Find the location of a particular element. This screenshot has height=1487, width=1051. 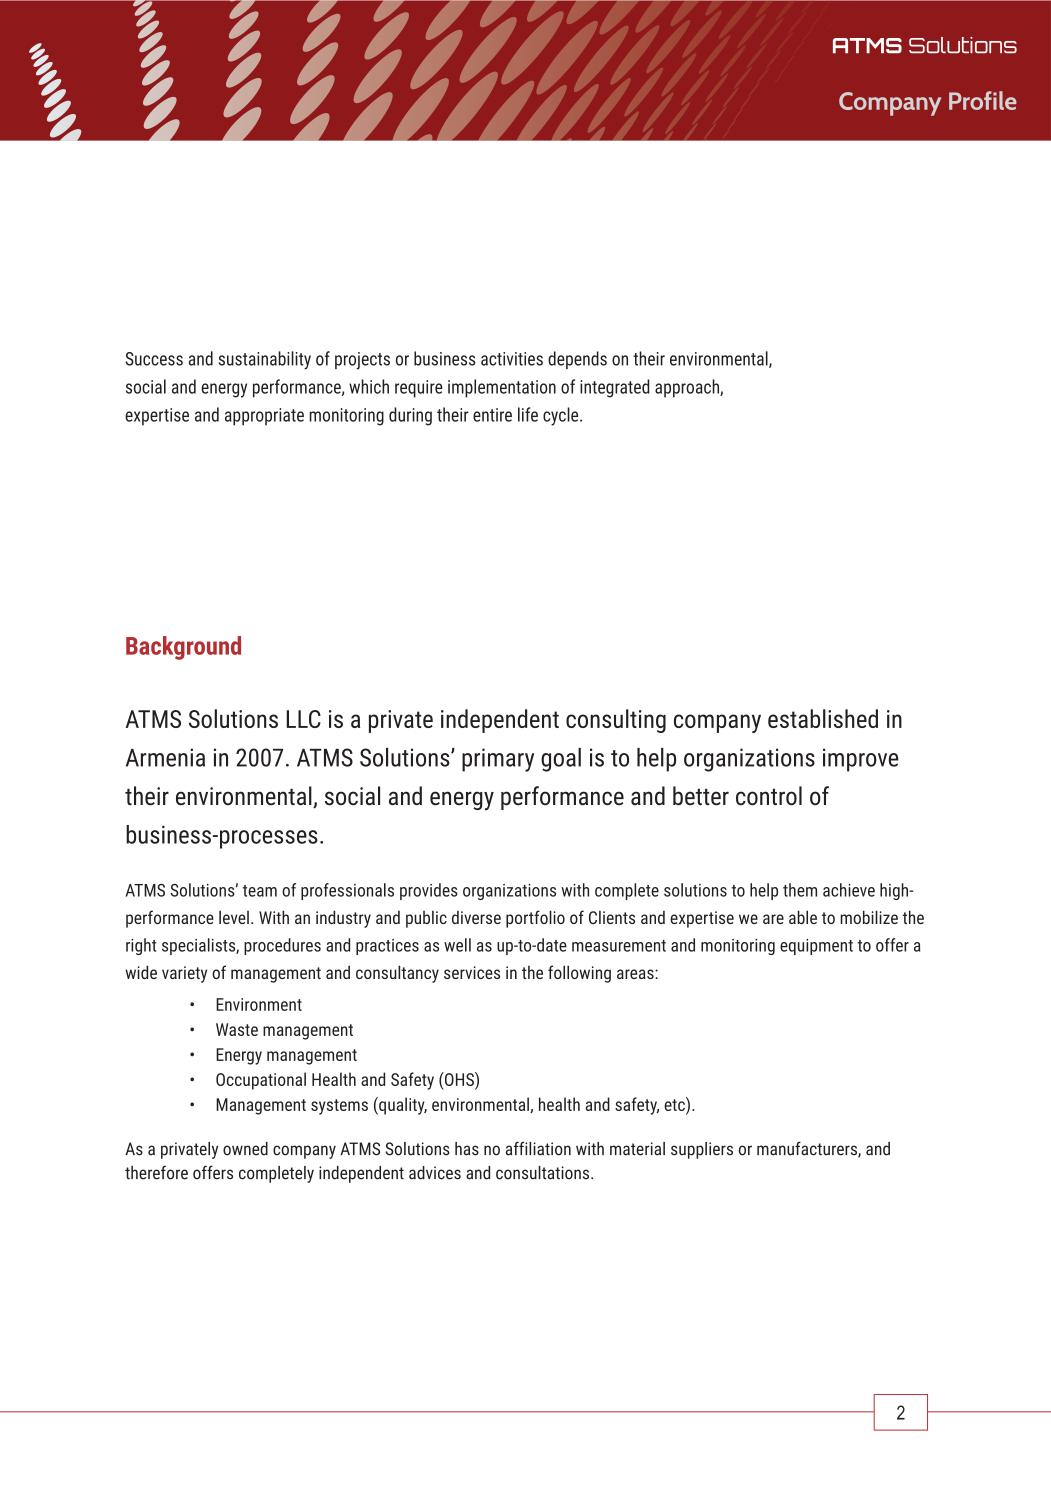

Profile is located at coordinates (983, 100).
